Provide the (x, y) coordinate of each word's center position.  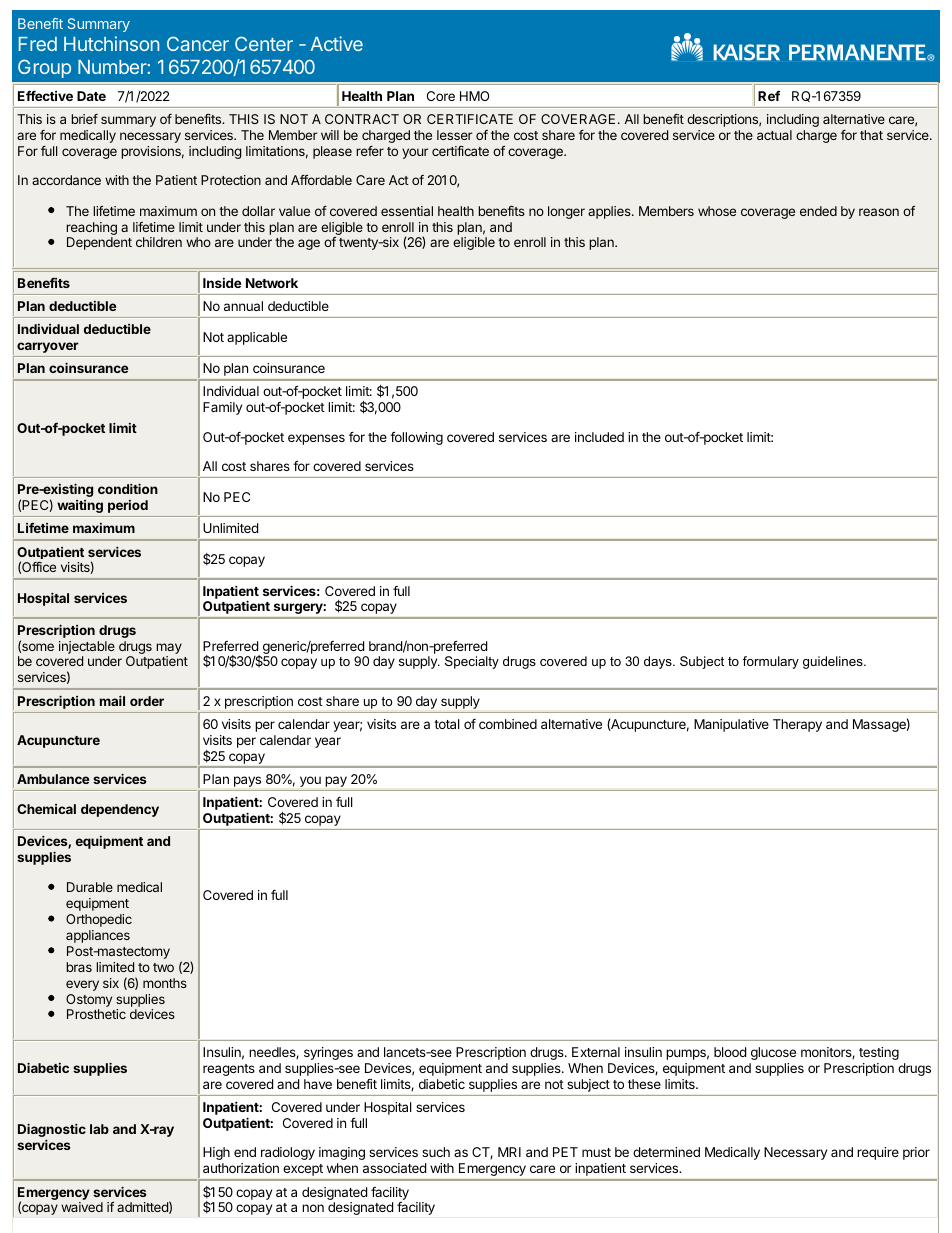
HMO (474, 96)
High (216, 1153)
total (447, 724)
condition (128, 488)
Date (91, 96)
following (416, 438)
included (599, 437)
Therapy (797, 725)
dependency (120, 810)
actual (774, 135)
